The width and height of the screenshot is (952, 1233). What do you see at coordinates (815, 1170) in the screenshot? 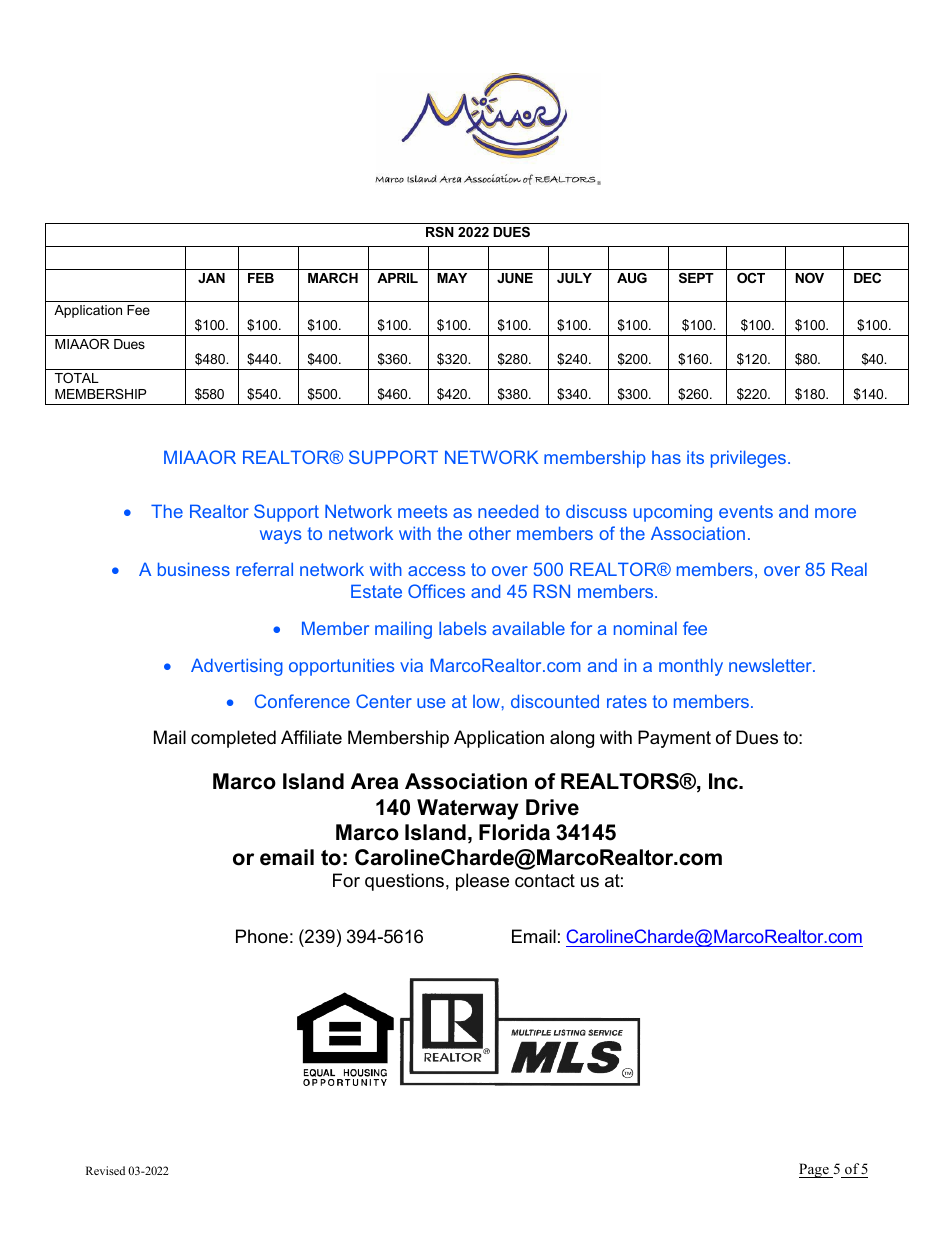
I see `Page` at bounding box center [815, 1170].
